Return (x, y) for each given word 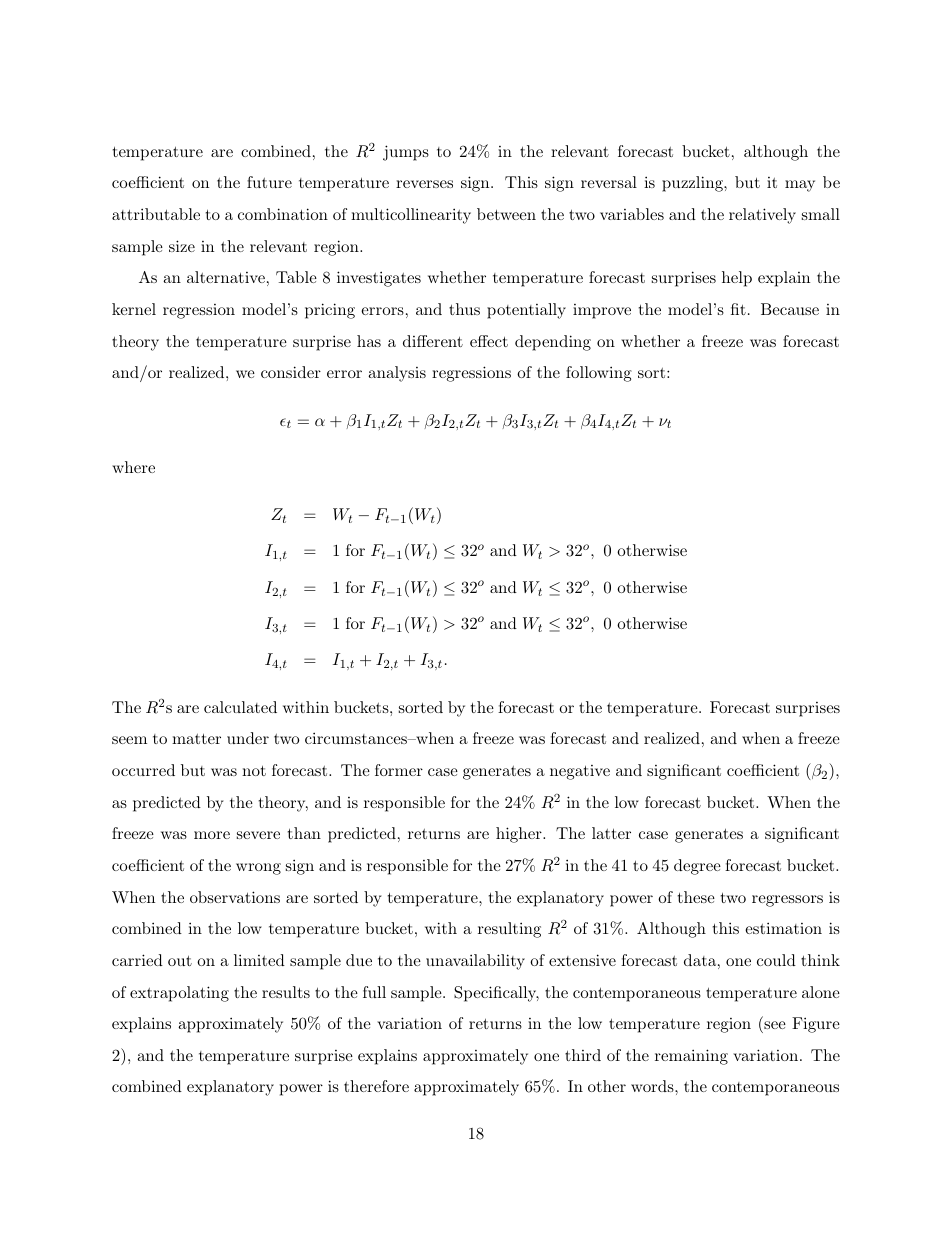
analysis (397, 374)
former (399, 770)
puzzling (693, 184)
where (133, 467)
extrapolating (179, 994)
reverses (424, 184)
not (254, 770)
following (599, 374)
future (269, 182)
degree (697, 867)
